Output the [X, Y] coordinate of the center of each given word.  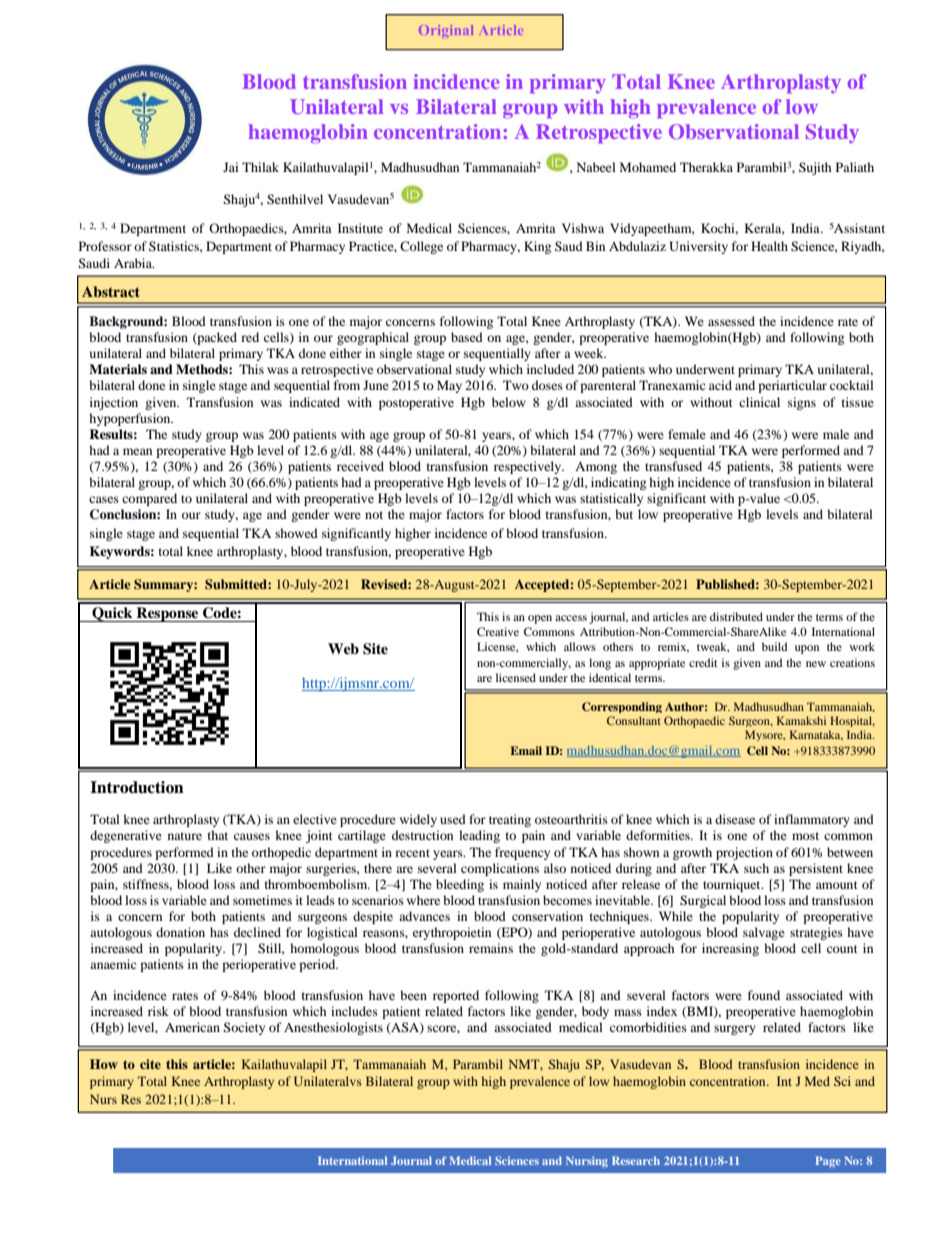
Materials [118, 369]
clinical [759, 402]
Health [769, 246]
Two [516, 385]
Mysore [765, 735]
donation [180, 932]
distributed [736, 616]
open [540, 619]
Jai [230, 167]
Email [526, 750]
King [537, 247]
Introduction [137, 787]
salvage [764, 933]
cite [150, 1064]
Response [168, 614]
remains [491, 948]
